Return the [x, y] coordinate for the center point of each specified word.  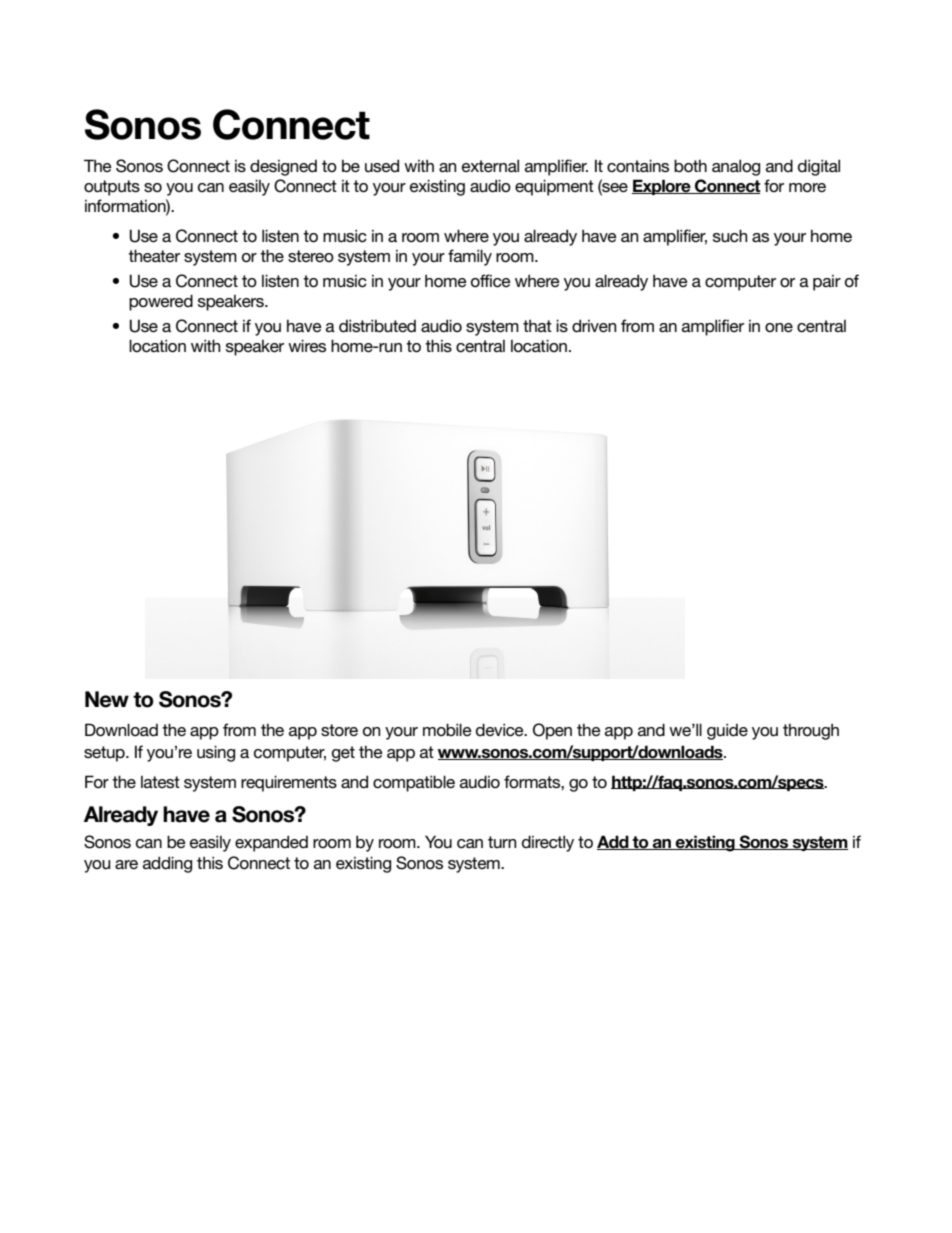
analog [736, 167]
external [490, 165]
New [107, 699]
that [537, 326]
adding [167, 864]
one [779, 327]
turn [502, 842]
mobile [447, 729]
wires [307, 345]
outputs [112, 188]
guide [727, 731]
